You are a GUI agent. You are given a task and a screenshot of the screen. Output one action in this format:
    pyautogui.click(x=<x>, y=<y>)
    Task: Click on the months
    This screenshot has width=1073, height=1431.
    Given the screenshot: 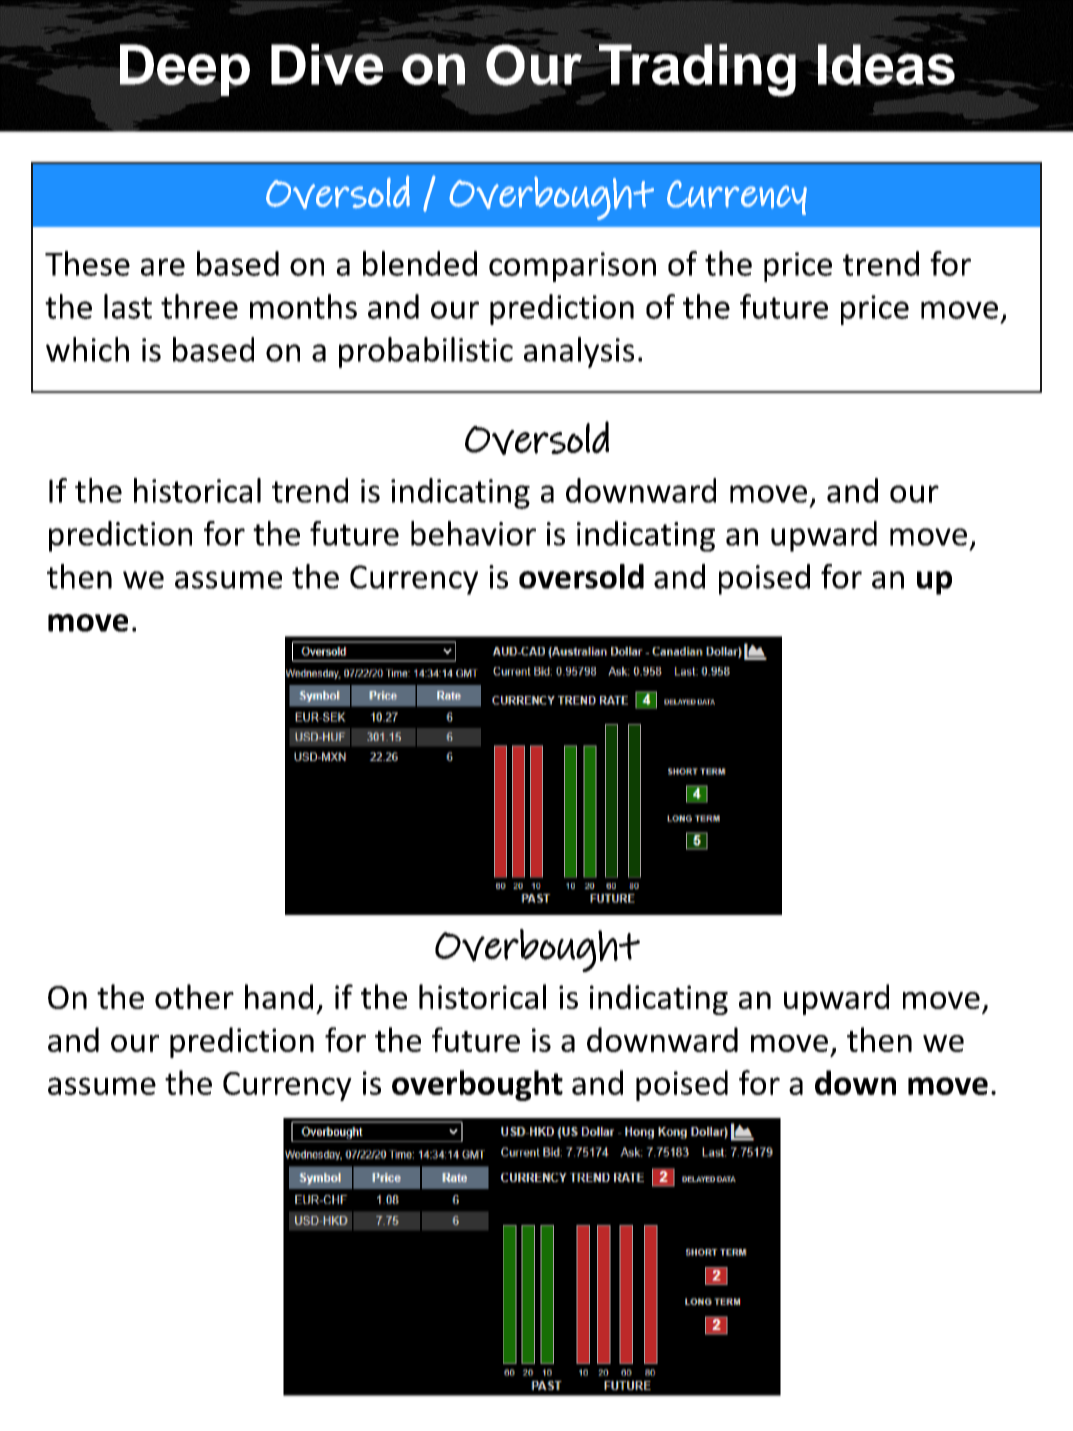 What is the action you would take?
    pyautogui.click(x=303, y=306)
